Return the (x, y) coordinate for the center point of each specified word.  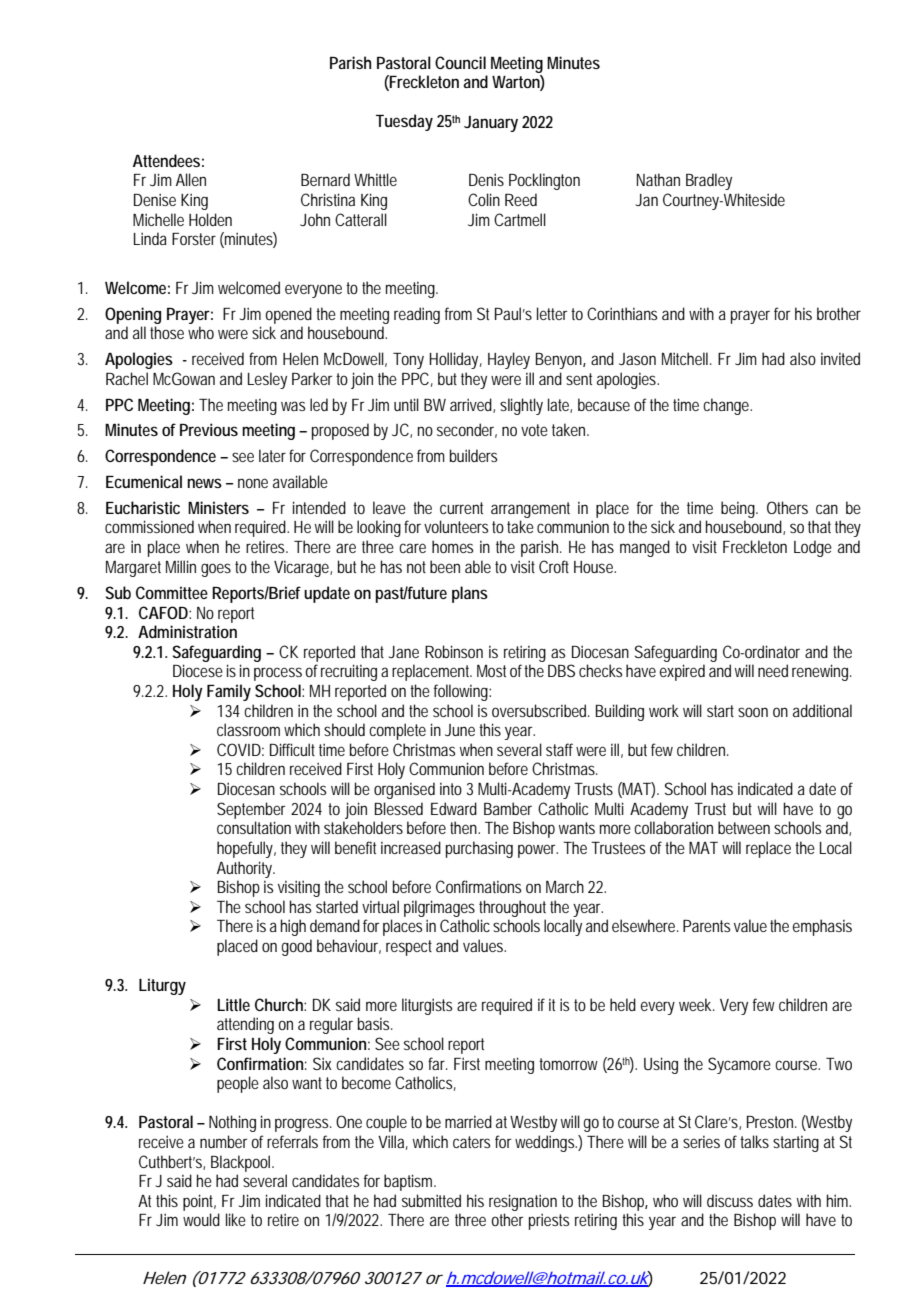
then (465, 827)
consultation (254, 827)
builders (473, 455)
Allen (191, 179)
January (491, 124)
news (204, 483)
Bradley (709, 181)
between (744, 827)
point (199, 1202)
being (739, 509)
